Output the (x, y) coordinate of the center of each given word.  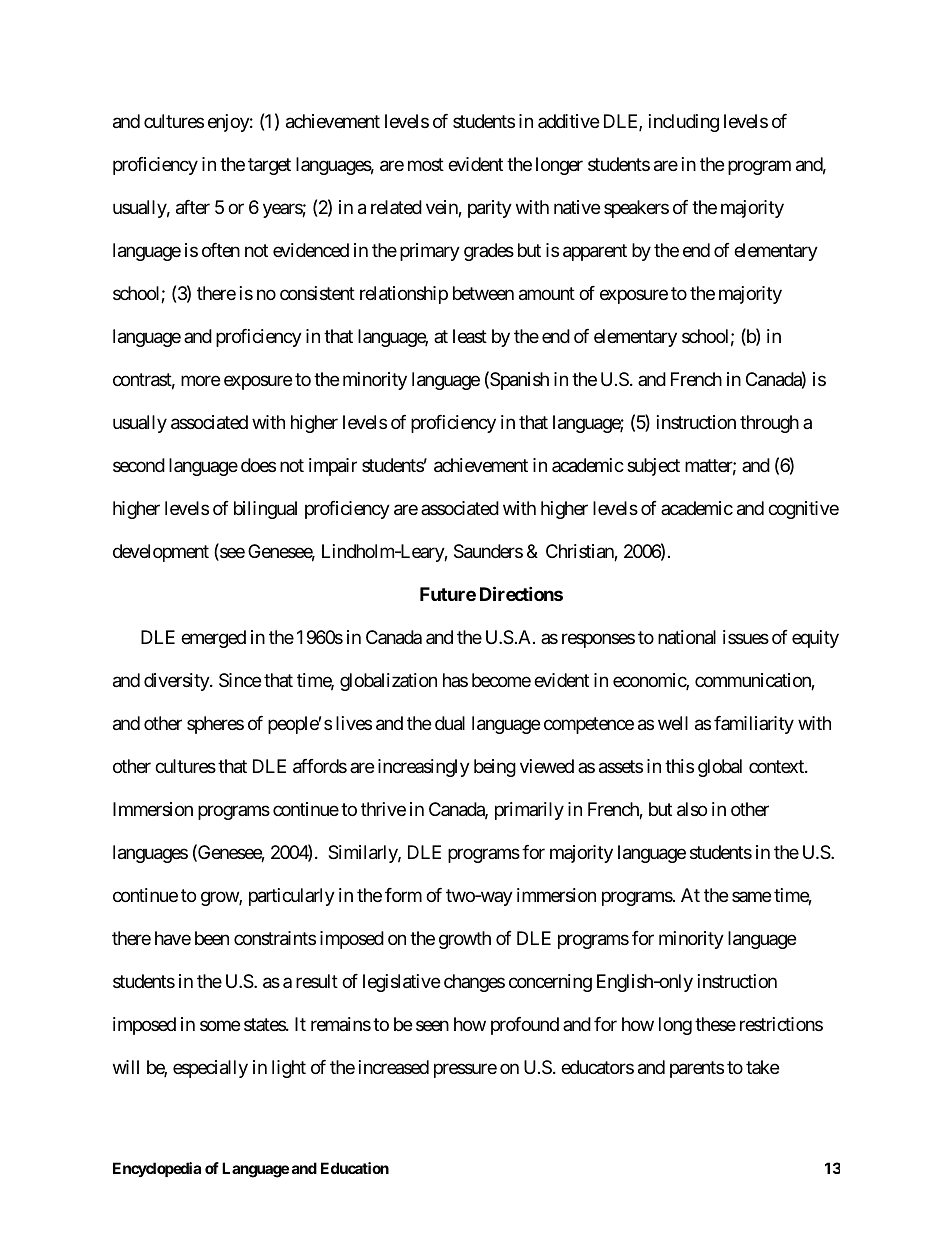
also (692, 809)
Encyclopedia (157, 1169)
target (269, 167)
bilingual (265, 510)
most (426, 165)
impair (333, 467)
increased (394, 1067)
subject (653, 467)
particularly (292, 897)
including (684, 123)
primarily (529, 811)
